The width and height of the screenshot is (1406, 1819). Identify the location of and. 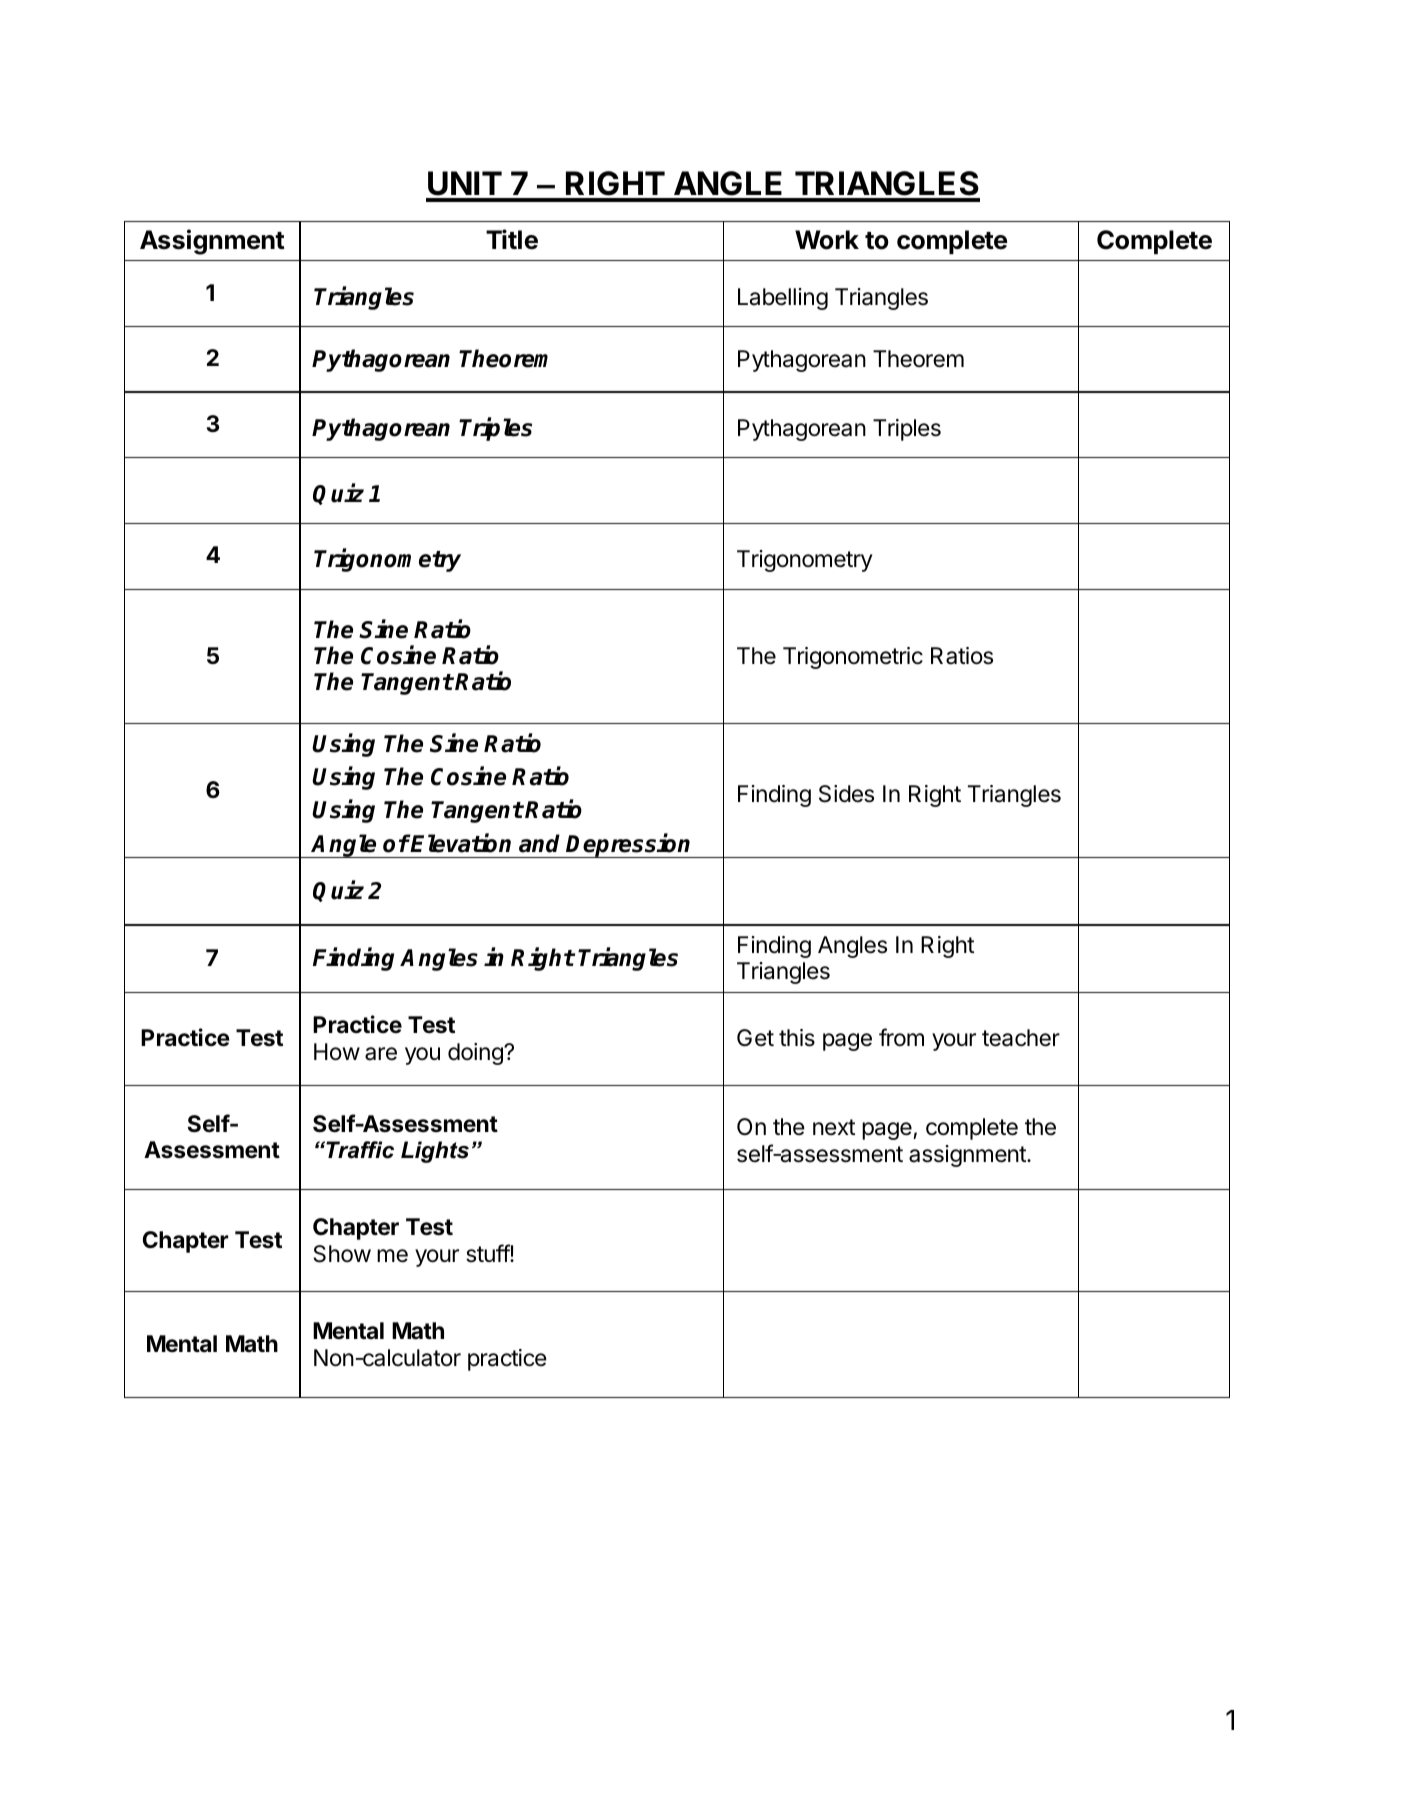
(539, 843).
